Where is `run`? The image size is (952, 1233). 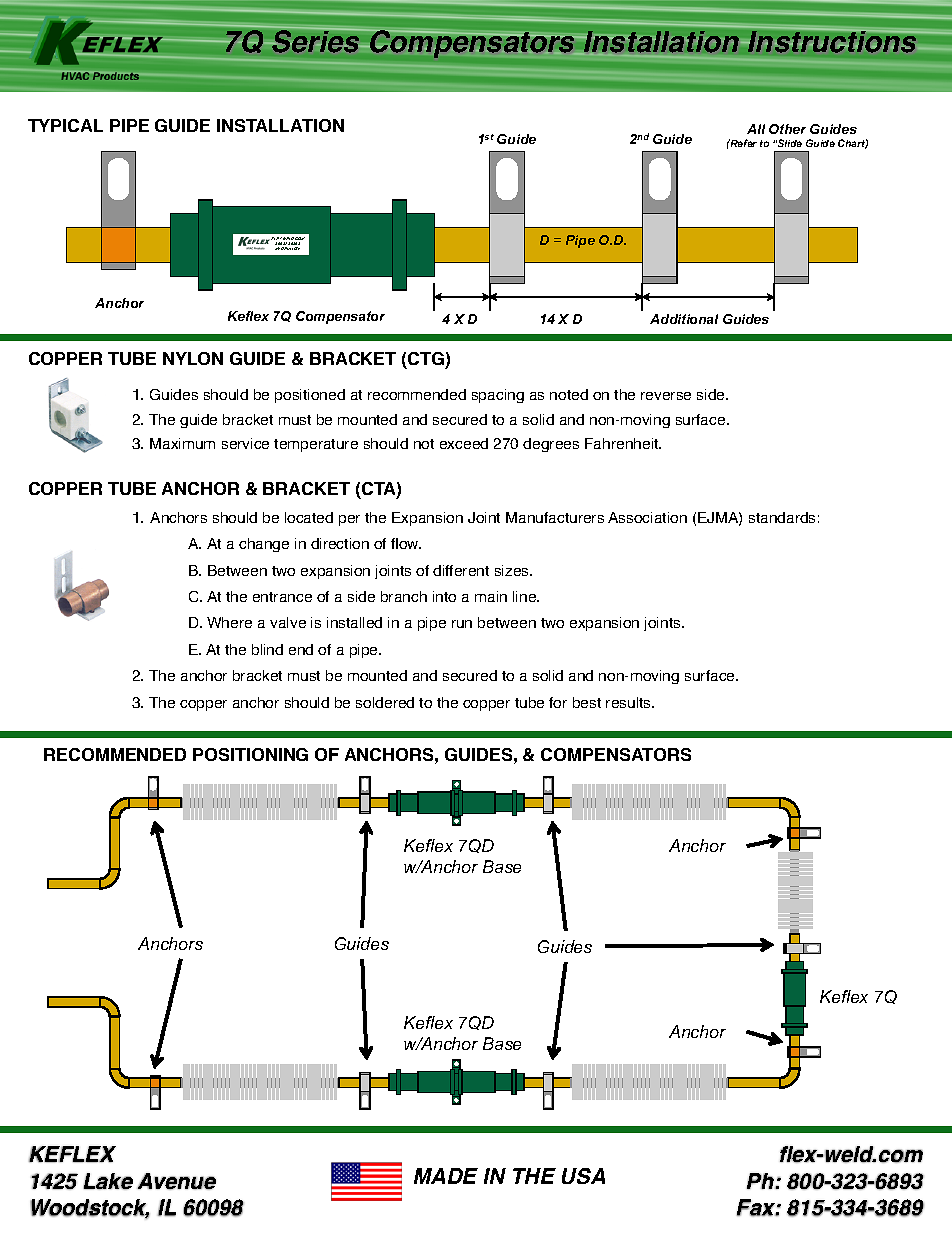 run is located at coordinates (462, 624).
